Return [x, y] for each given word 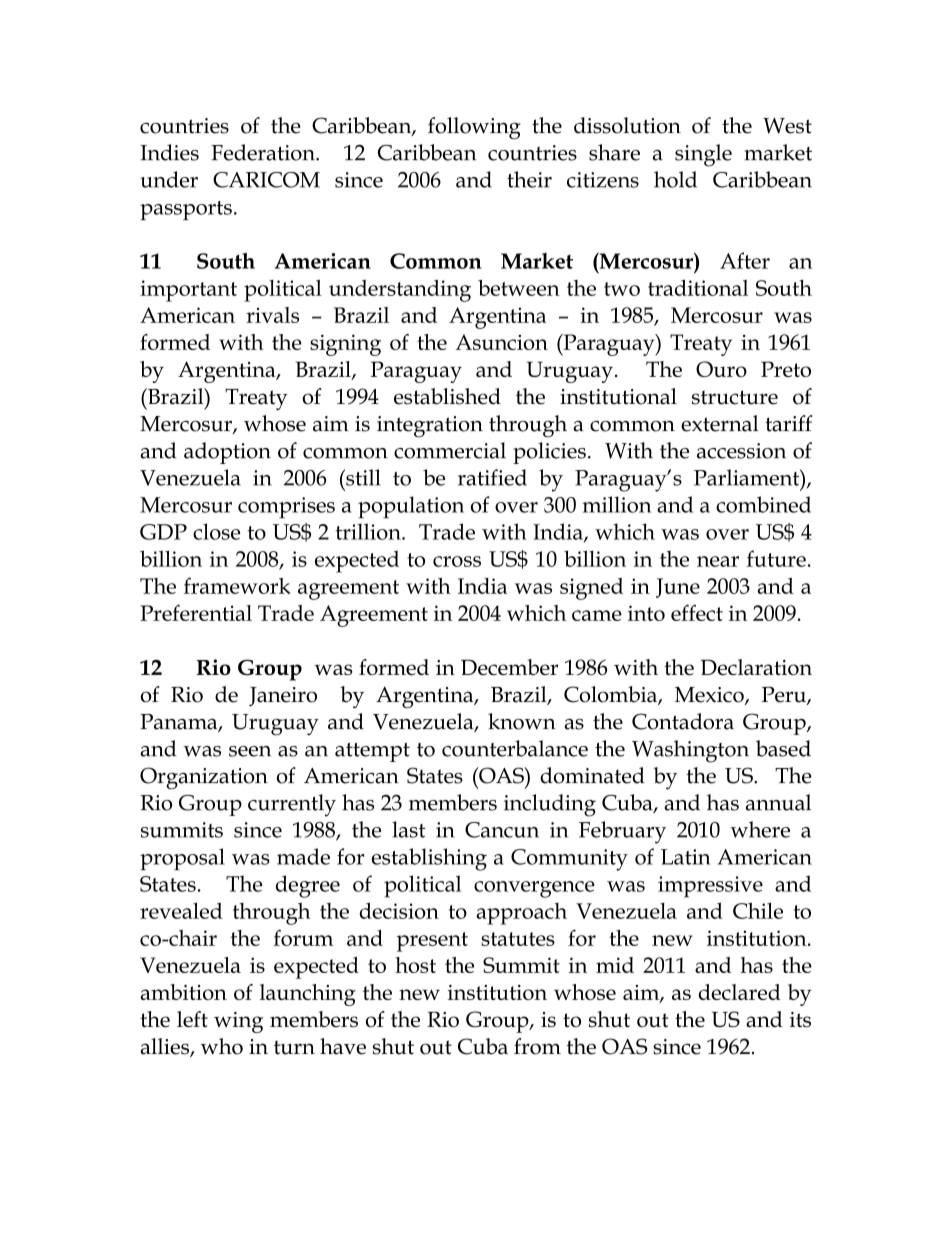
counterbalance [515, 748]
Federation [264, 152]
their [529, 179]
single [703, 155]
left [192, 1019]
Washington [690, 751]
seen [250, 751]
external [719, 423]
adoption [227, 453]
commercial [450, 450]
